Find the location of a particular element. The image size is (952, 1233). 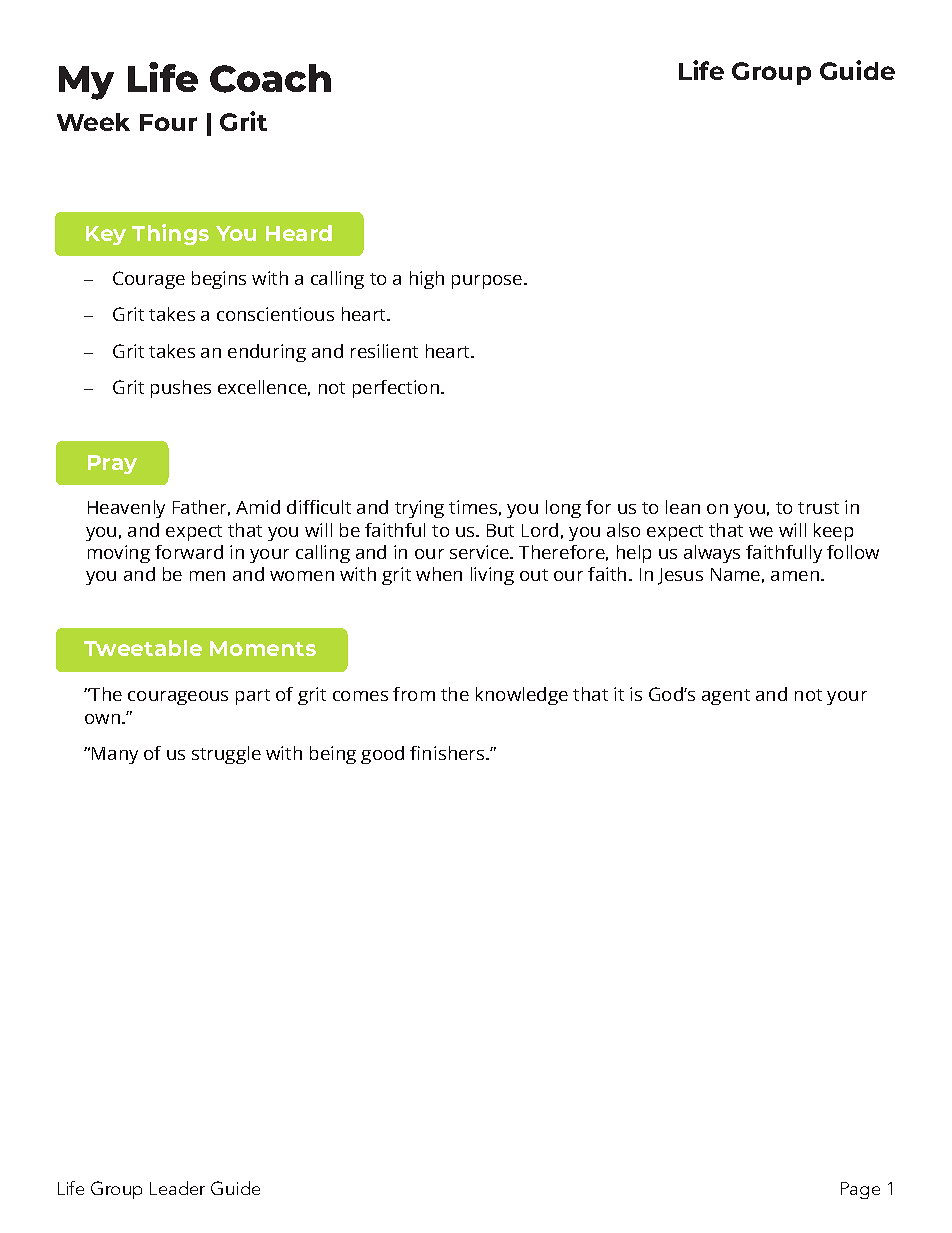

struggle is located at coordinates (226, 755).
